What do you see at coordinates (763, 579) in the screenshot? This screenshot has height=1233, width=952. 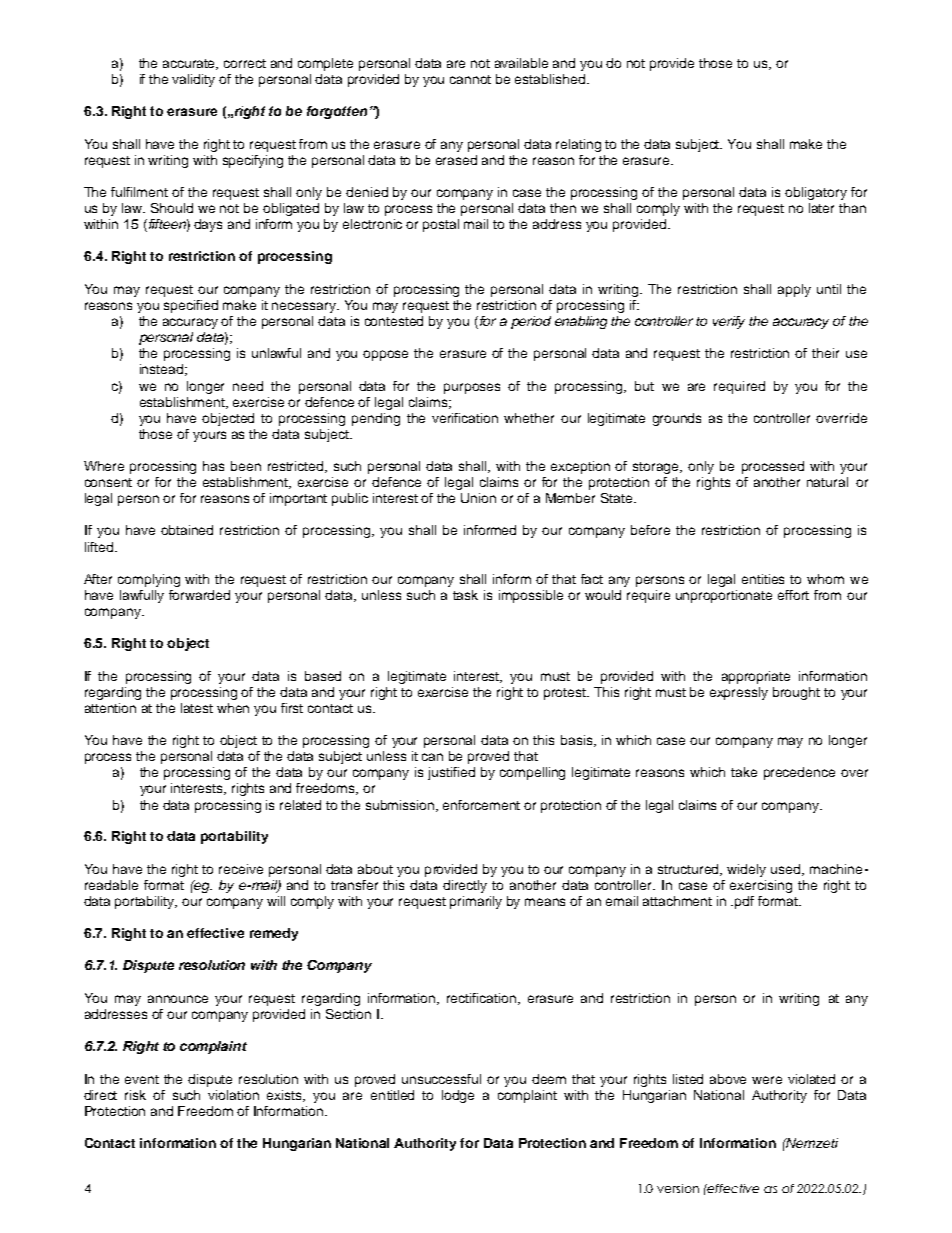 I see `entities` at bounding box center [763, 579].
